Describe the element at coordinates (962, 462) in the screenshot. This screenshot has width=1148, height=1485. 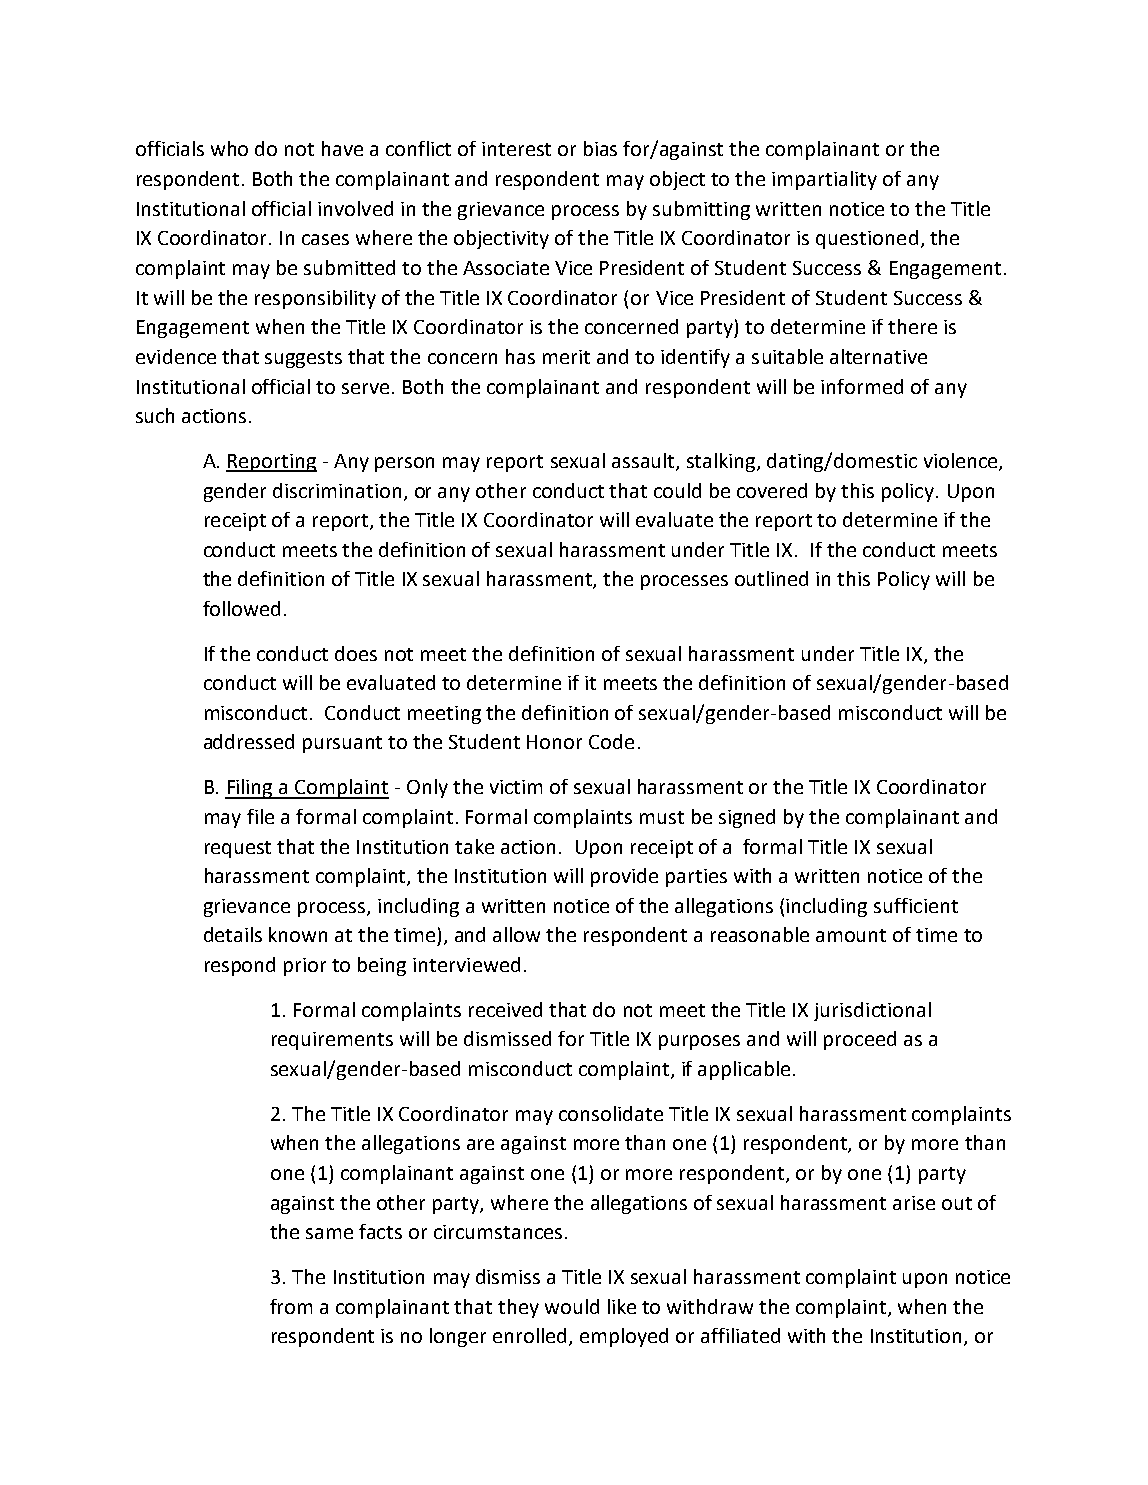
I see `violence` at that location.
